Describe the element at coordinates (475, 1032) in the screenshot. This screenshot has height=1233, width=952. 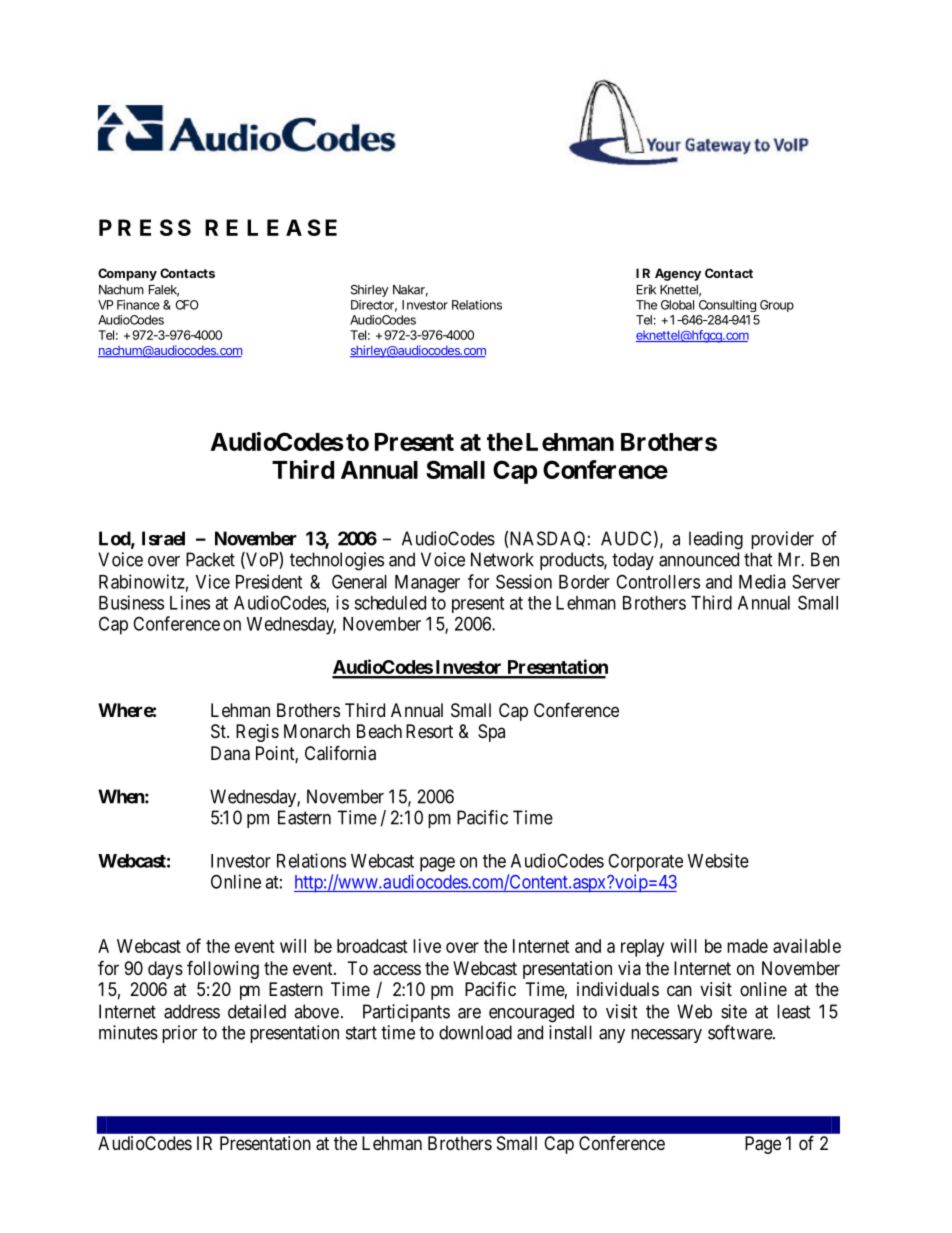
I see `download` at that location.
